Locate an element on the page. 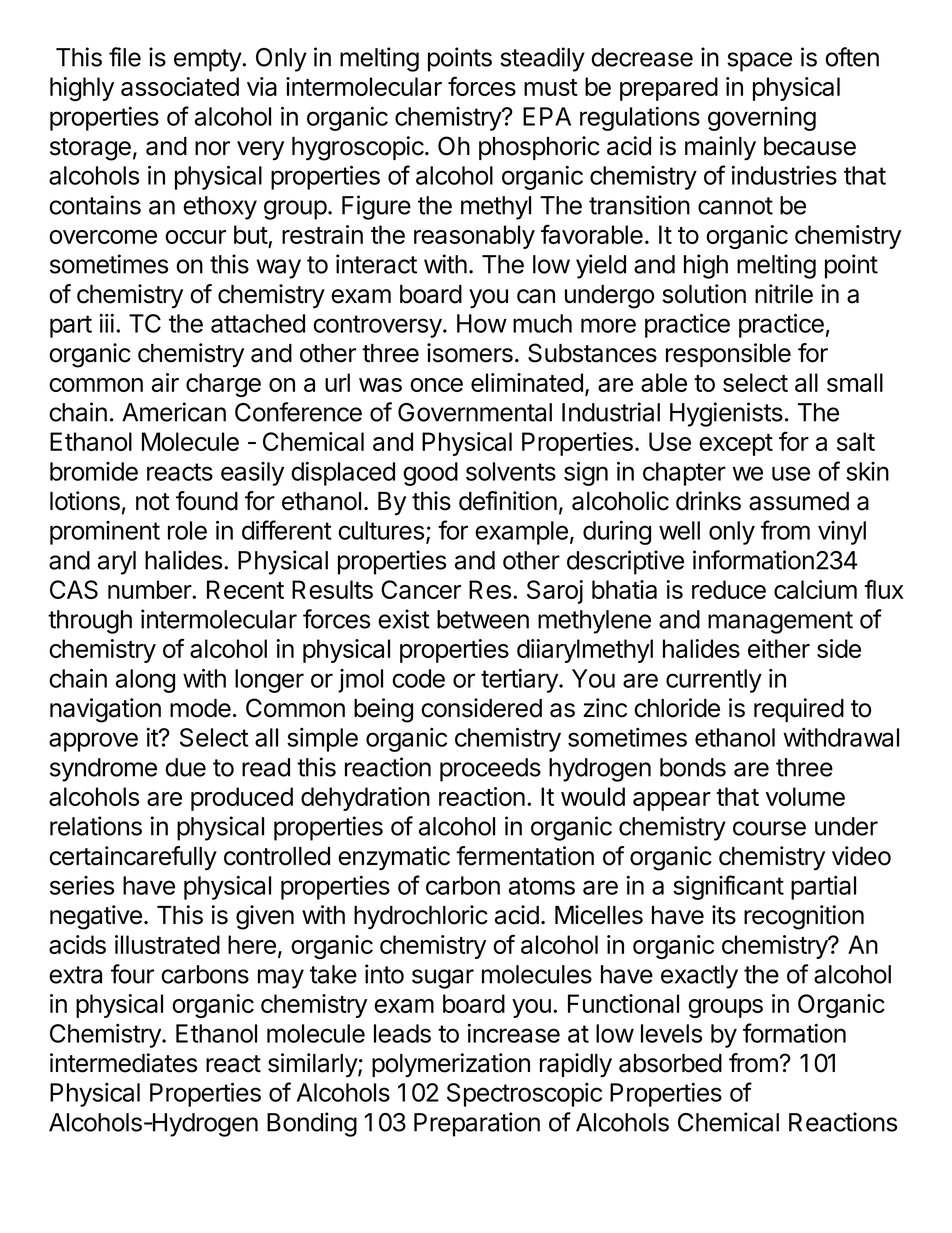 The width and height of the document is (952, 1233). associated is located at coordinates (180, 86).
